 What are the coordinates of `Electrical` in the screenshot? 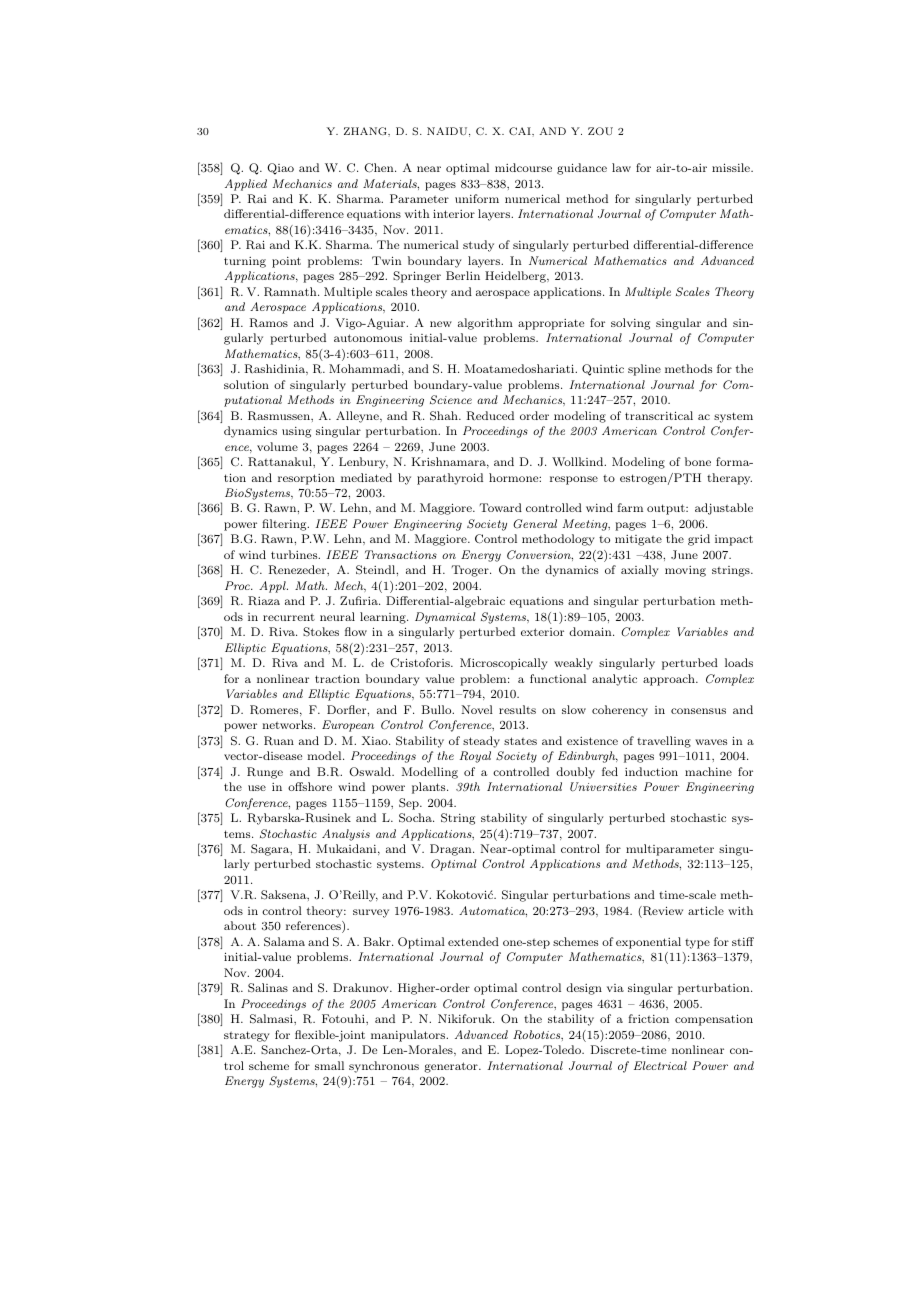 It's located at (660, 1065).
